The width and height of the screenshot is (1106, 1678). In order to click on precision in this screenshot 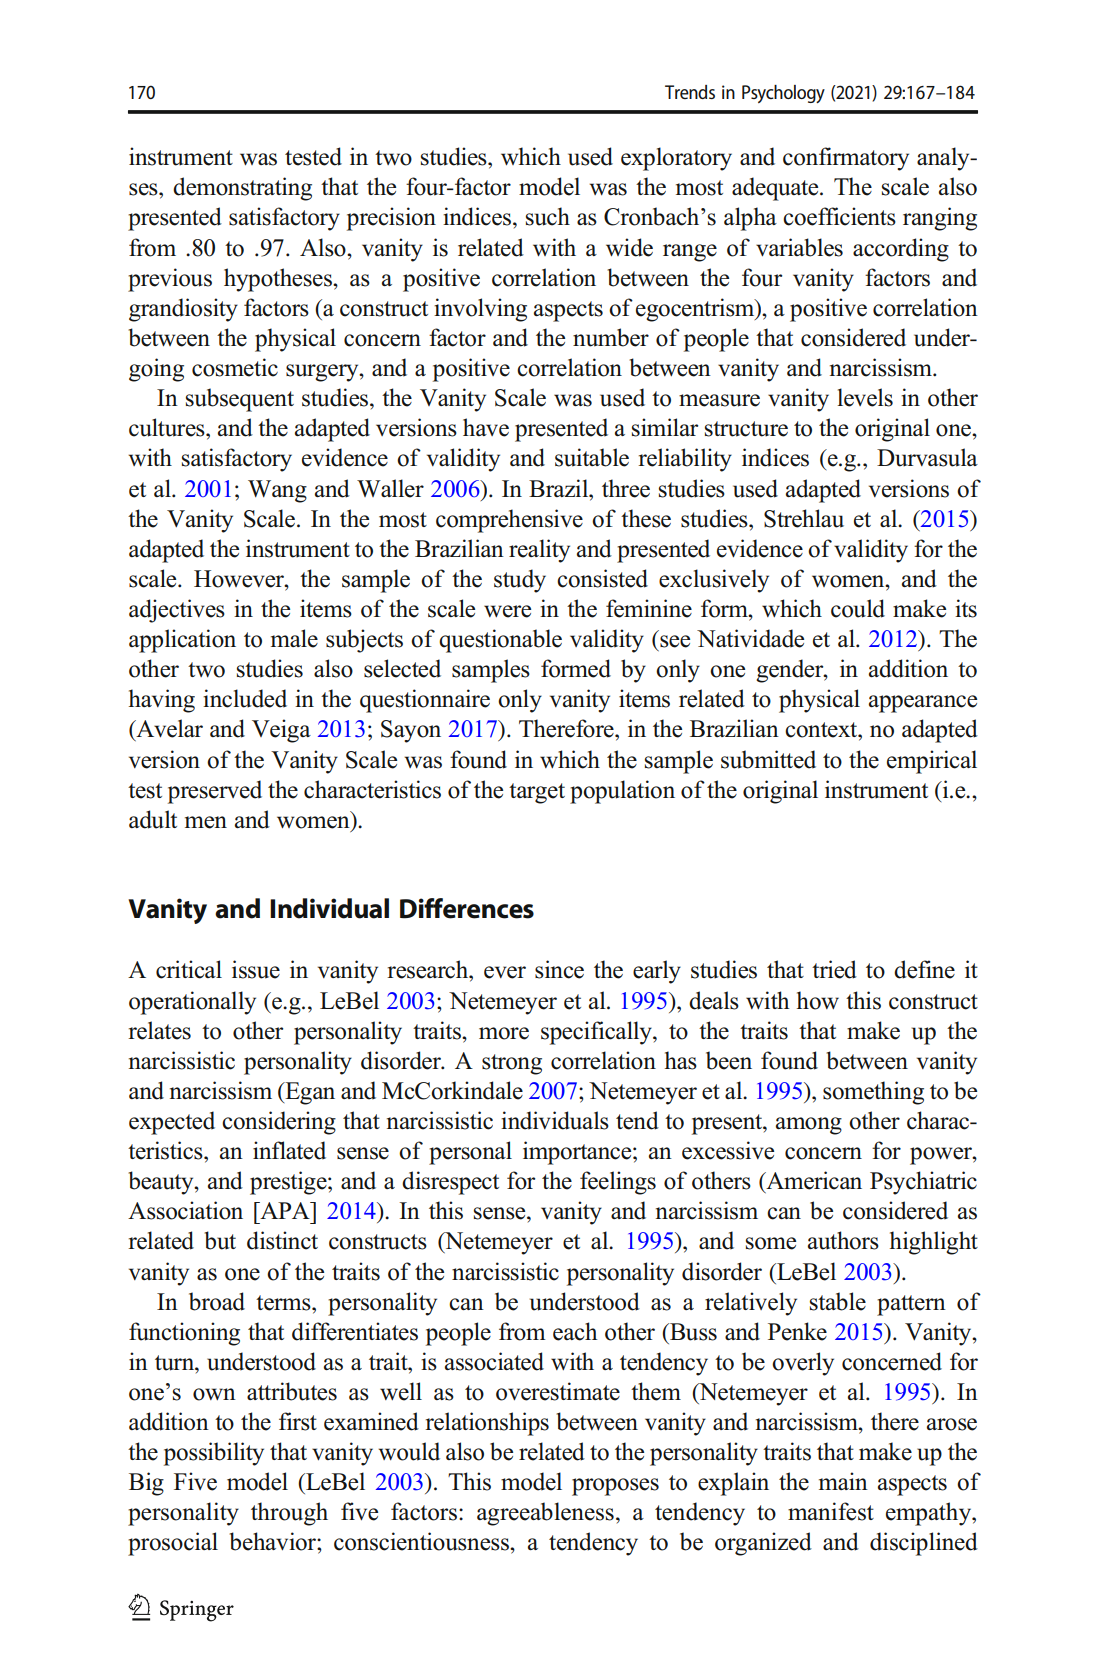, I will do `click(391, 219)`.
